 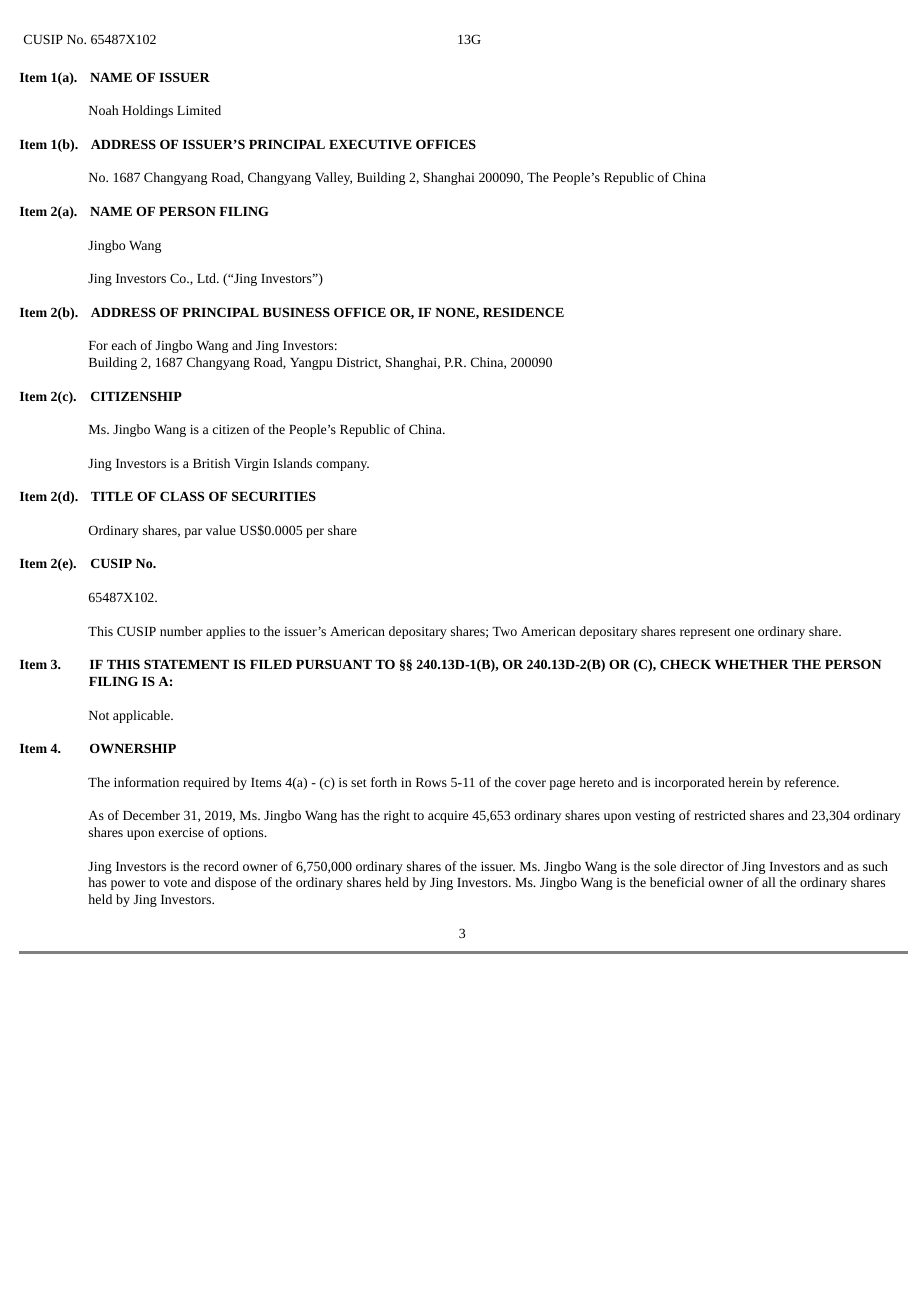 I want to click on Limited, so click(x=199, y=110).
